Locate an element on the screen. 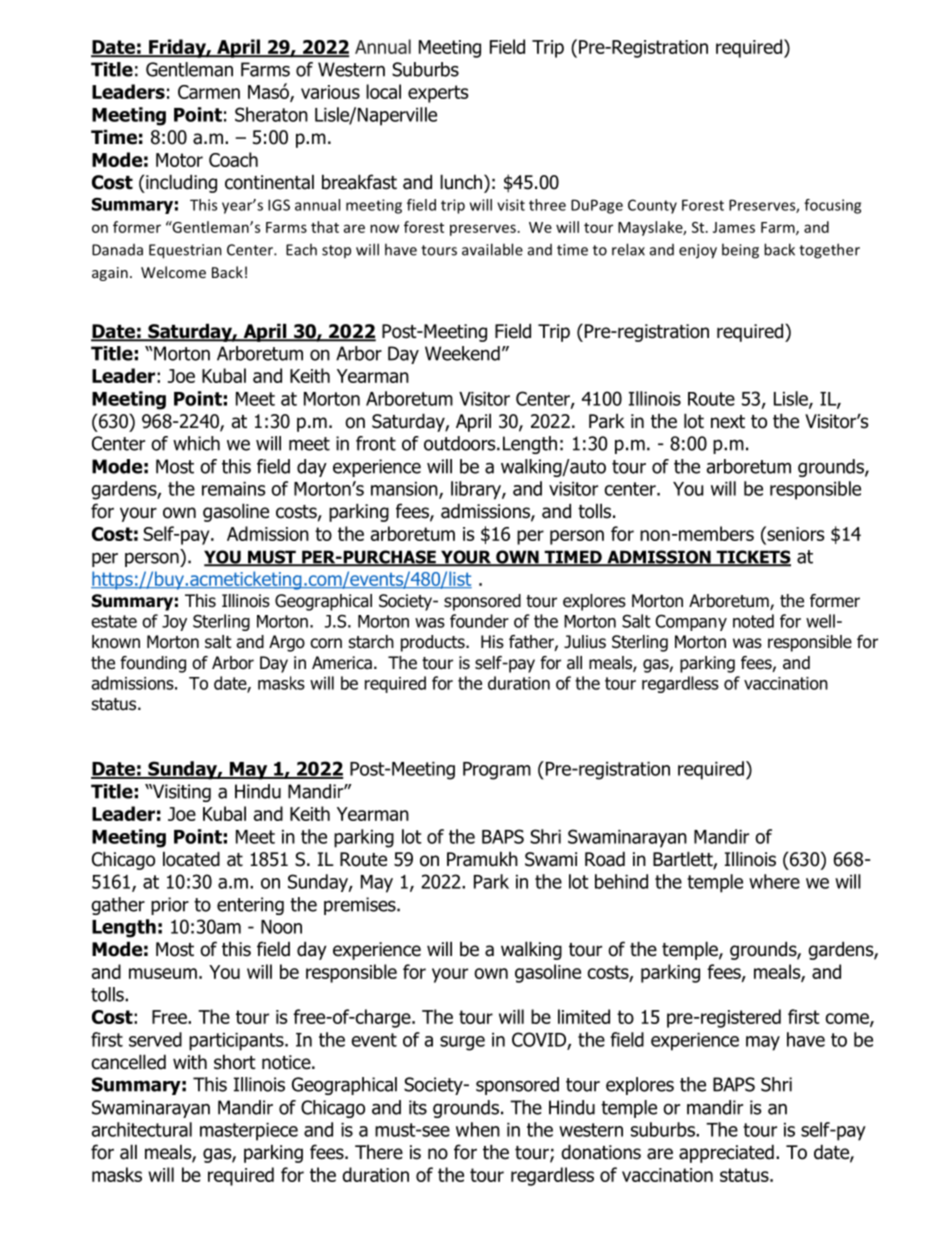 This screenshot has width=952, height=1233. located is located at coordinates (191, 859).
